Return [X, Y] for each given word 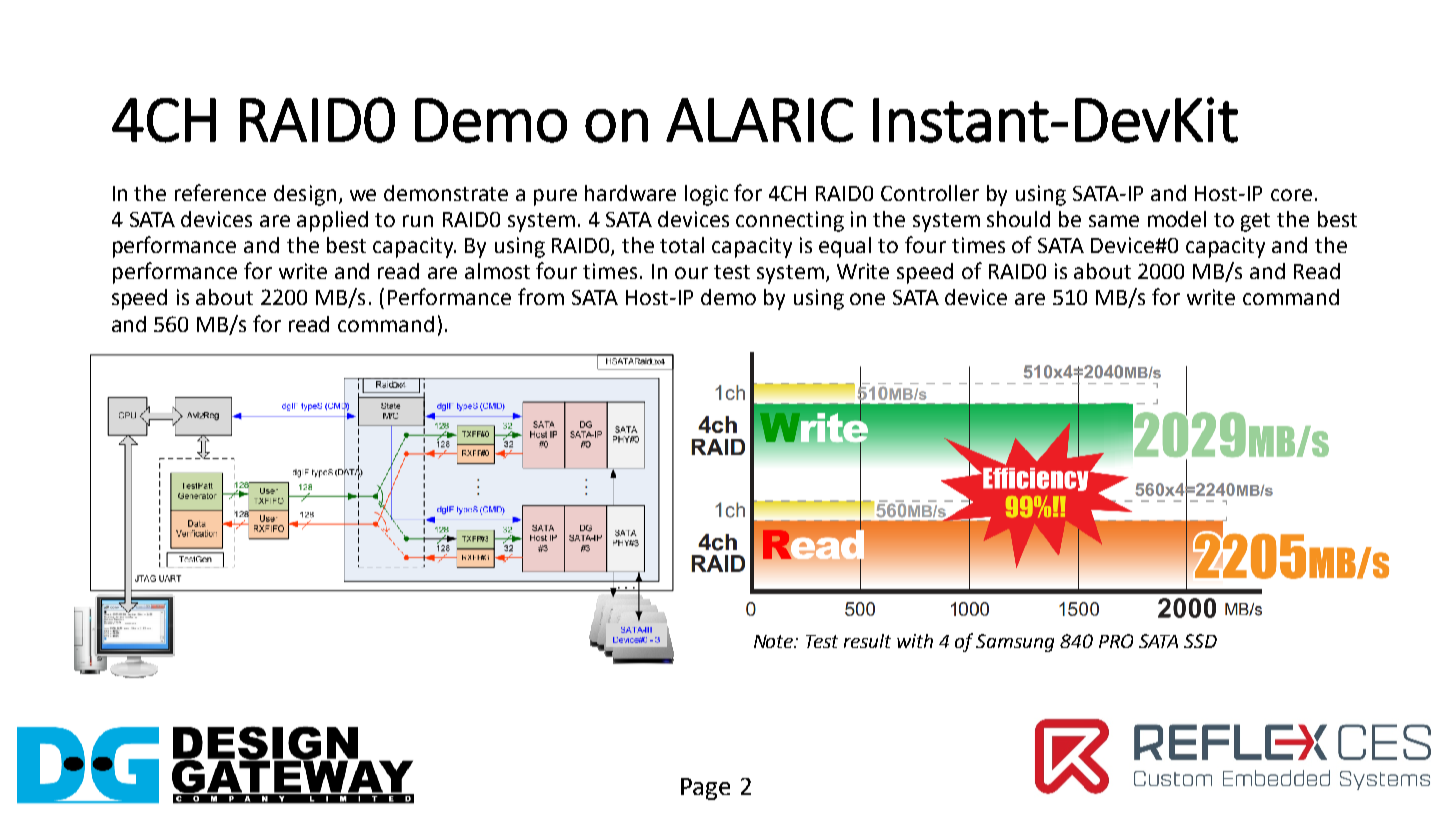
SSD [1200, 641]
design [305, 195]
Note [775, 641]
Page [705, 789]
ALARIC [759, 120]
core [1291, 195]
